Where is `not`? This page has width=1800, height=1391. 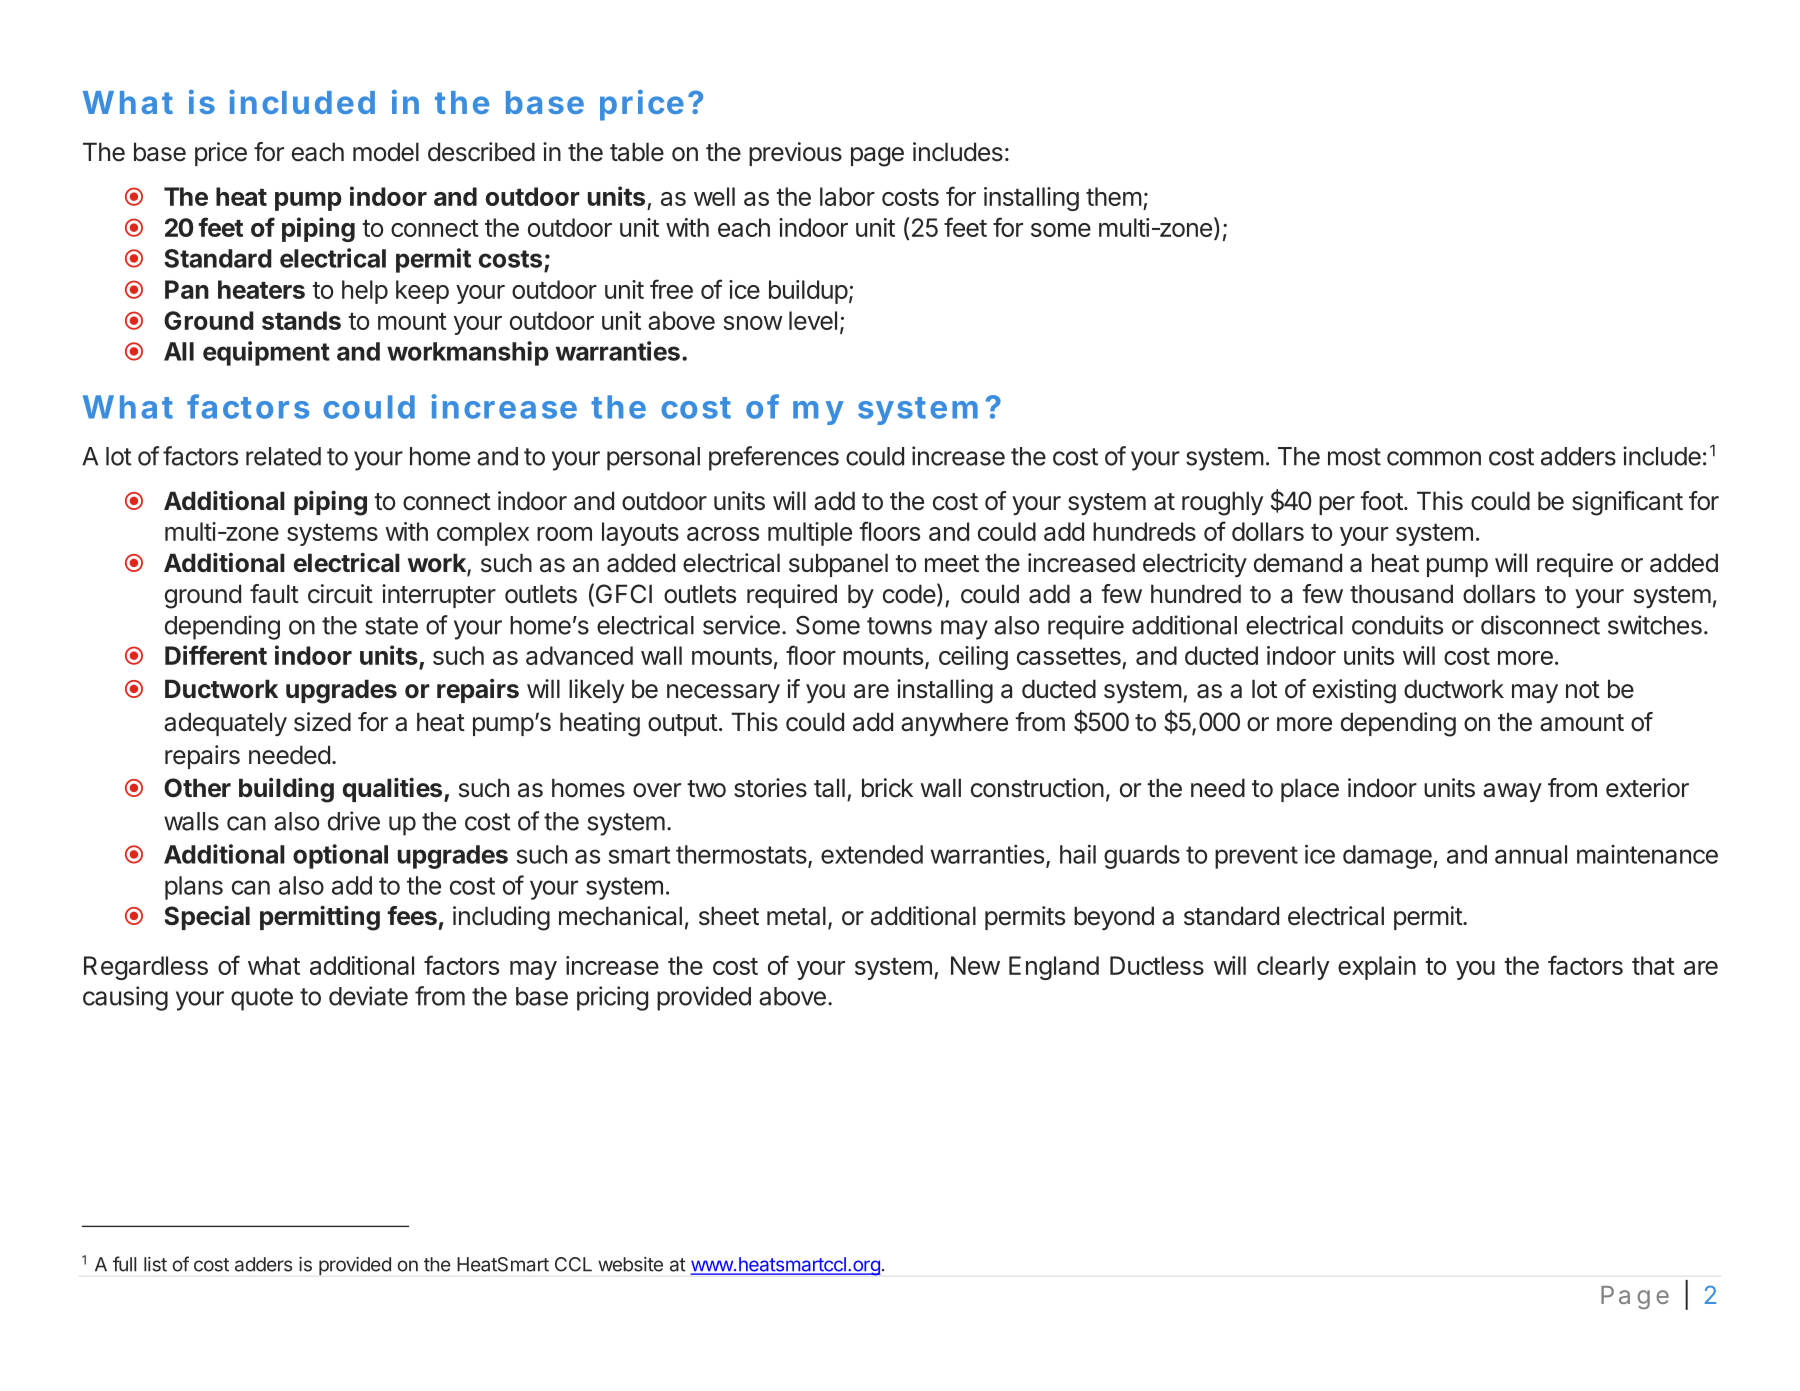
not is located at coordinates (1583, 690).
